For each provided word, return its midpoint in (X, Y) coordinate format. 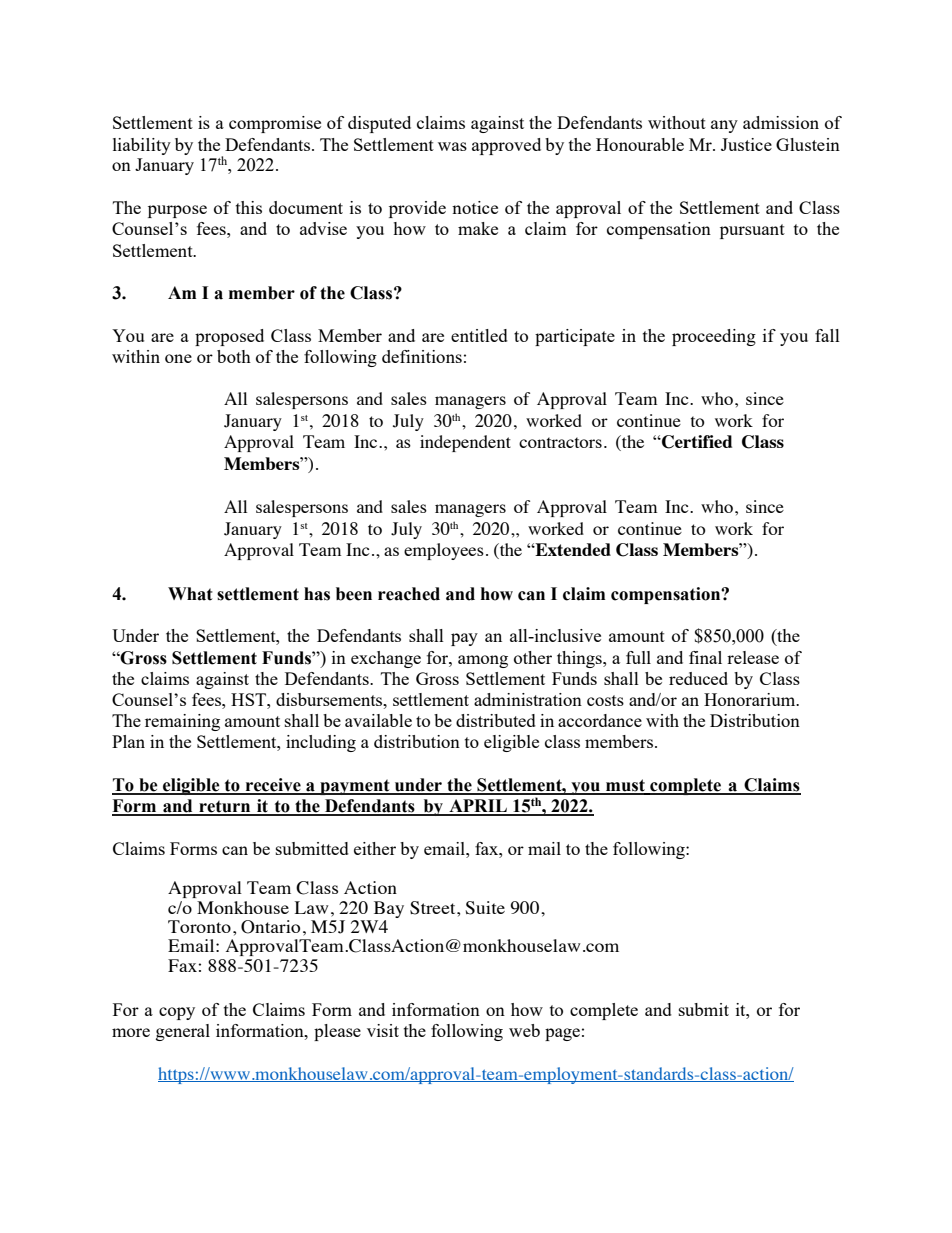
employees (444, 551)
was (452, 146)
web (524, 1030)
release (753, 657)
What (190, 594)
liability (142, 146)
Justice (746, 144)
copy (177, 1013)
